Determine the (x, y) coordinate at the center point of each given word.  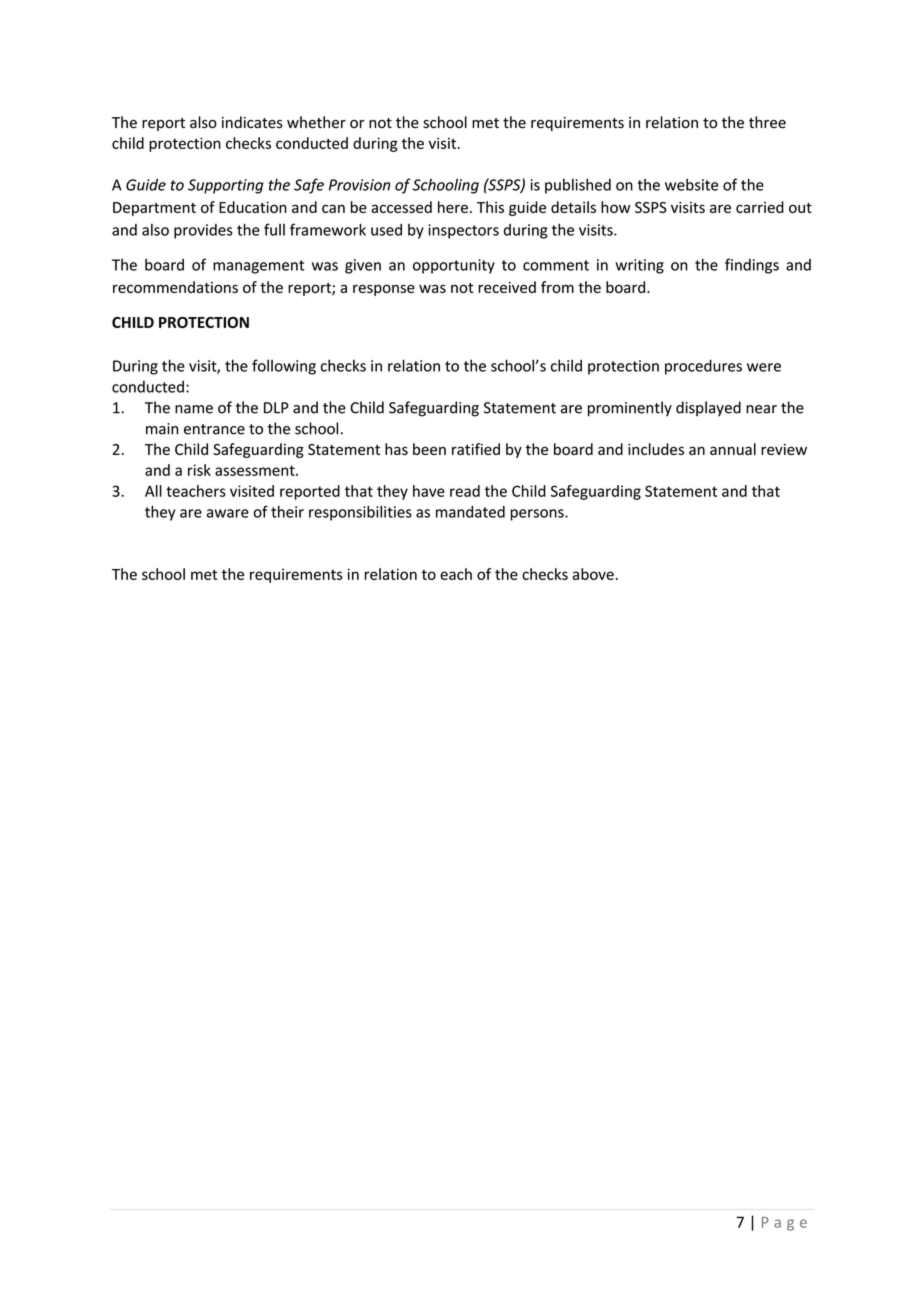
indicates (252, 122)
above (593, 574)
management (258, 267)
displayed (708, 408)
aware (228, 513)
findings (752, 266)
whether (316, 122)
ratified (476, 449)
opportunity (454, 266)
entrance (214, 429)
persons (538, 515)
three (767, 122)
